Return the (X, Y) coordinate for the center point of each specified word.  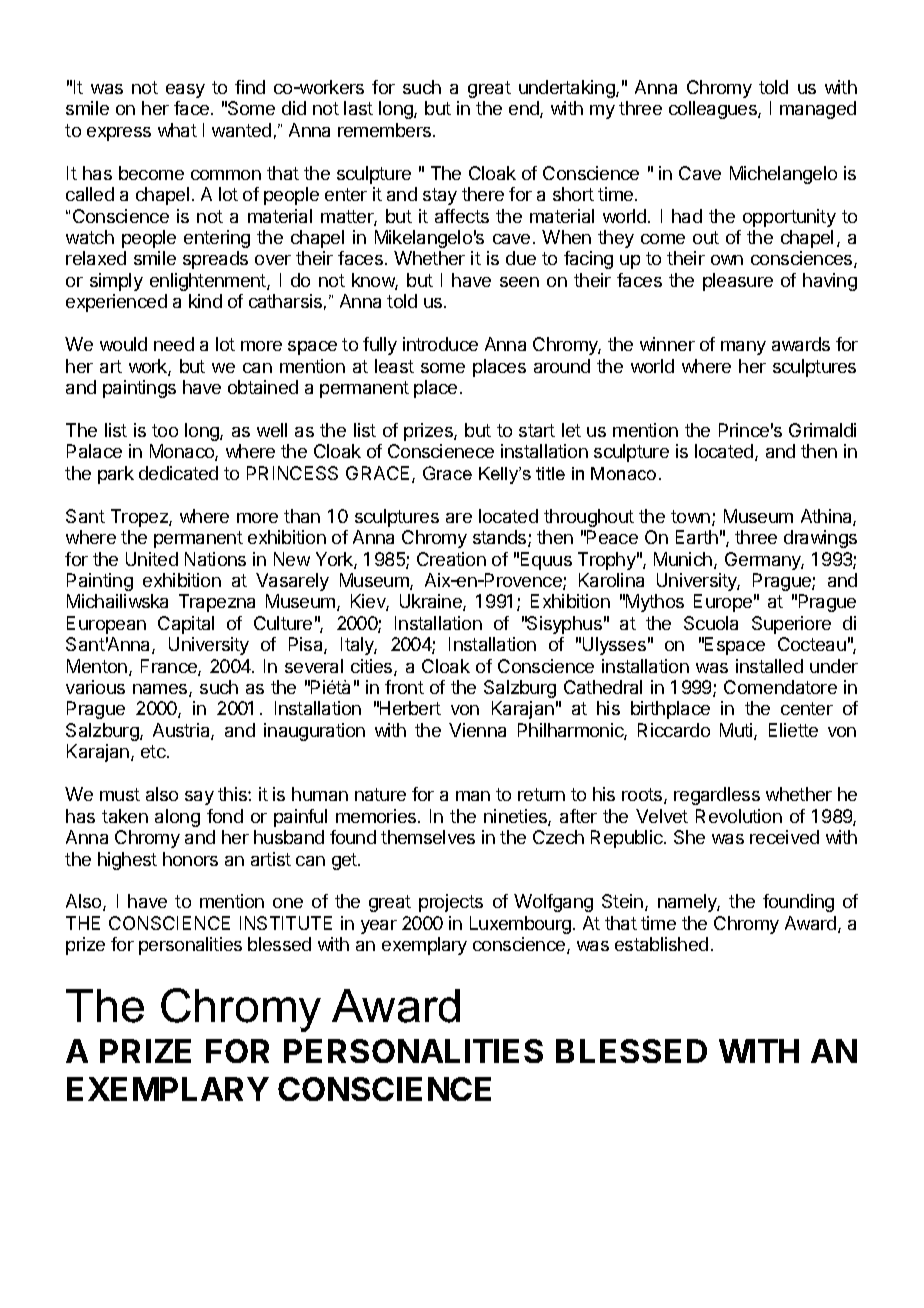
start (537, 430)
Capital (186, 625)
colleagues (714, 110)
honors (190, 859)
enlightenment (209, 282)
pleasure (738, 282)
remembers (384, 130)
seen (519, 282)
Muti (737, 731)
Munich (683, 559)
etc (154, 751)
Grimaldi (822, 430)
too (165, 430)
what (177, 130)
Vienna (477, 730)
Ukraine (432, 602)
